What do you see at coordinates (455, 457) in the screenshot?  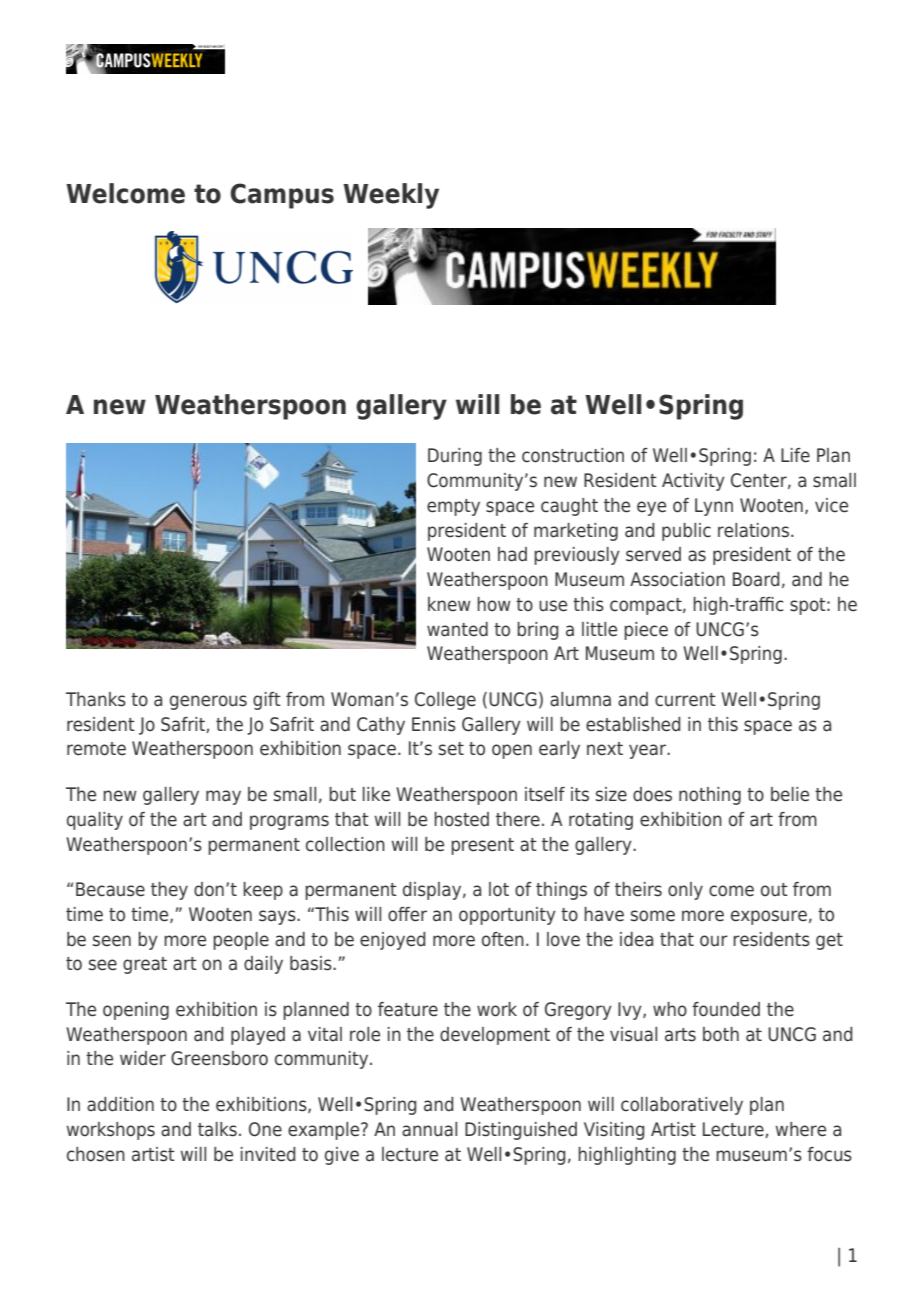 I see `During` at bounding box center [455, 457].
